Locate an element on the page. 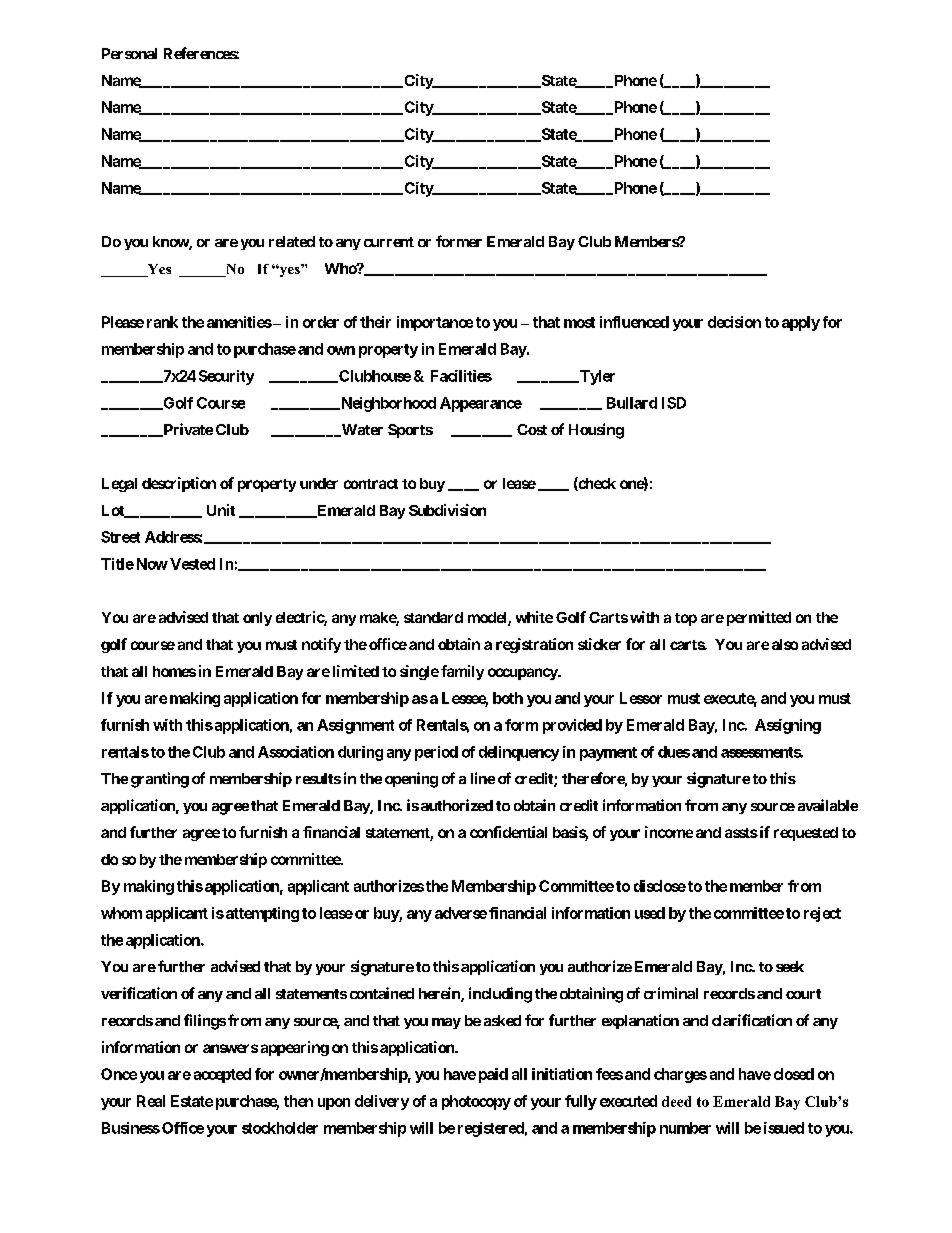  importance is located at coordinates (435, 323).
